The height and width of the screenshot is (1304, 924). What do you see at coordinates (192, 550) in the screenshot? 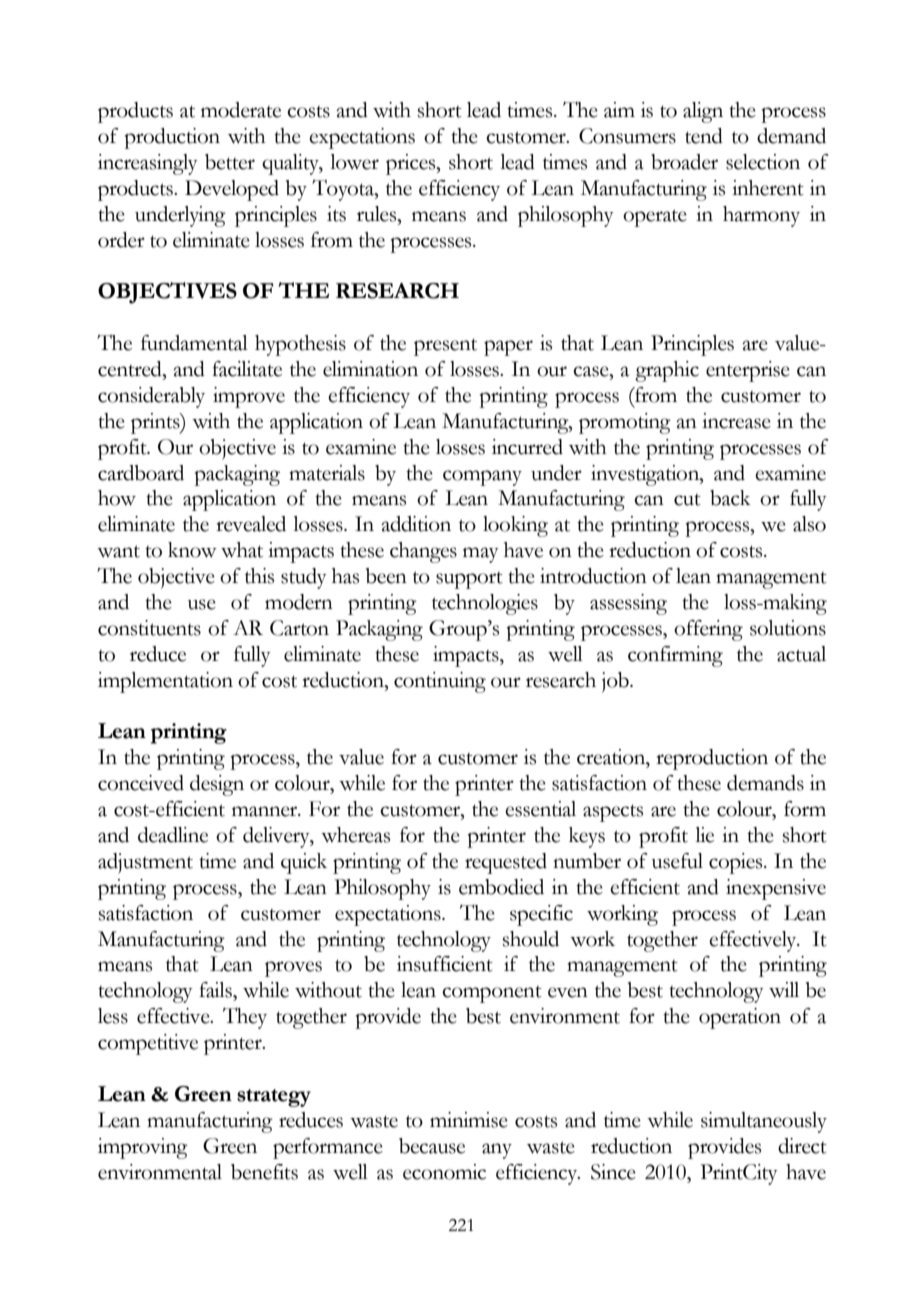
I see `know` at bounding box center [192, 550].
